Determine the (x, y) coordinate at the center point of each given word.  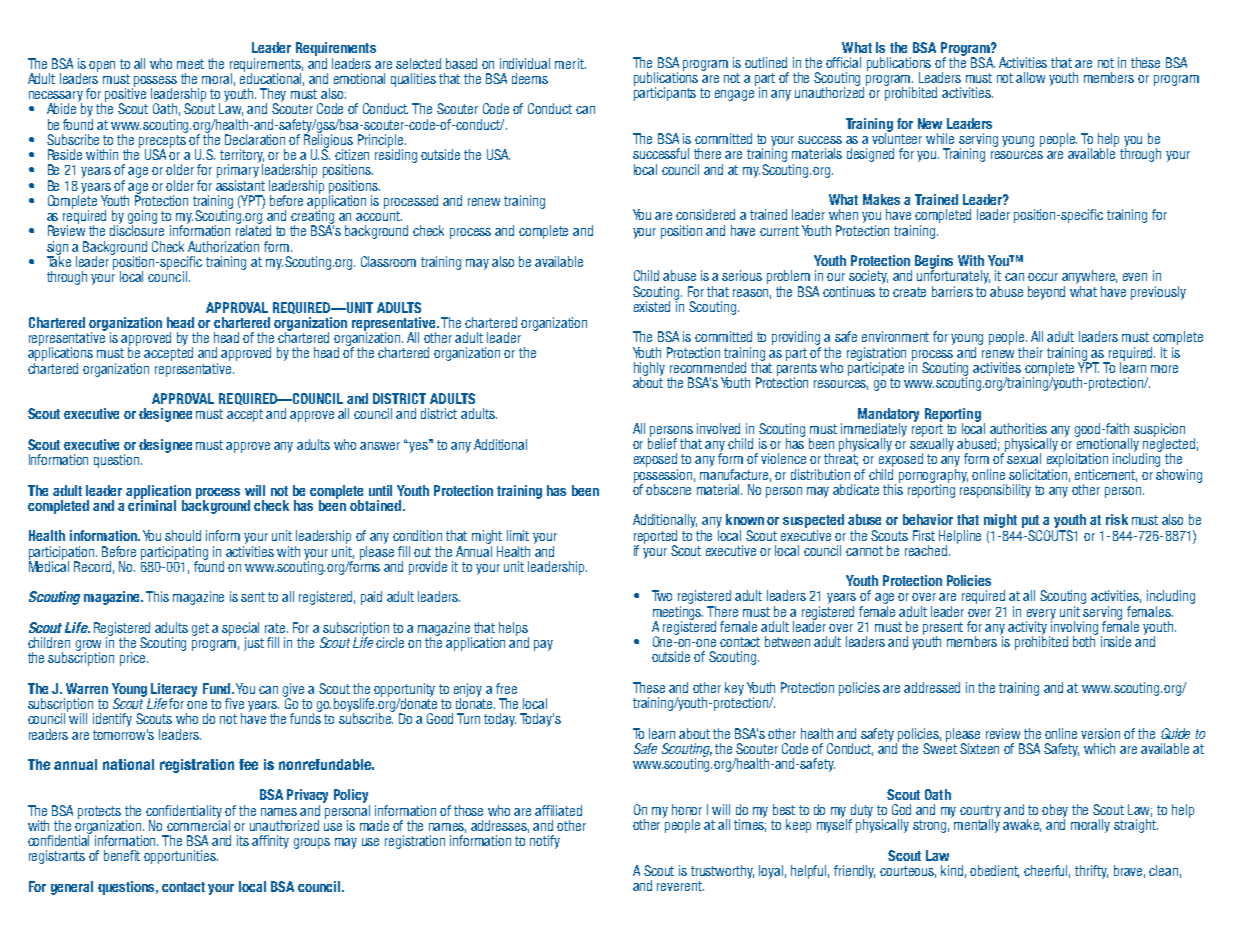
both (1085, 640)
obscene (668, 489)
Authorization (223, 246)
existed (652, 306)
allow (1030, 77)
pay (543, 645)
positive (125, 95)
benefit (122, 855)
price (134, 659)
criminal (152, 504)
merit (570, 63)
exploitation (1077, 459)
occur (1043, 277)
